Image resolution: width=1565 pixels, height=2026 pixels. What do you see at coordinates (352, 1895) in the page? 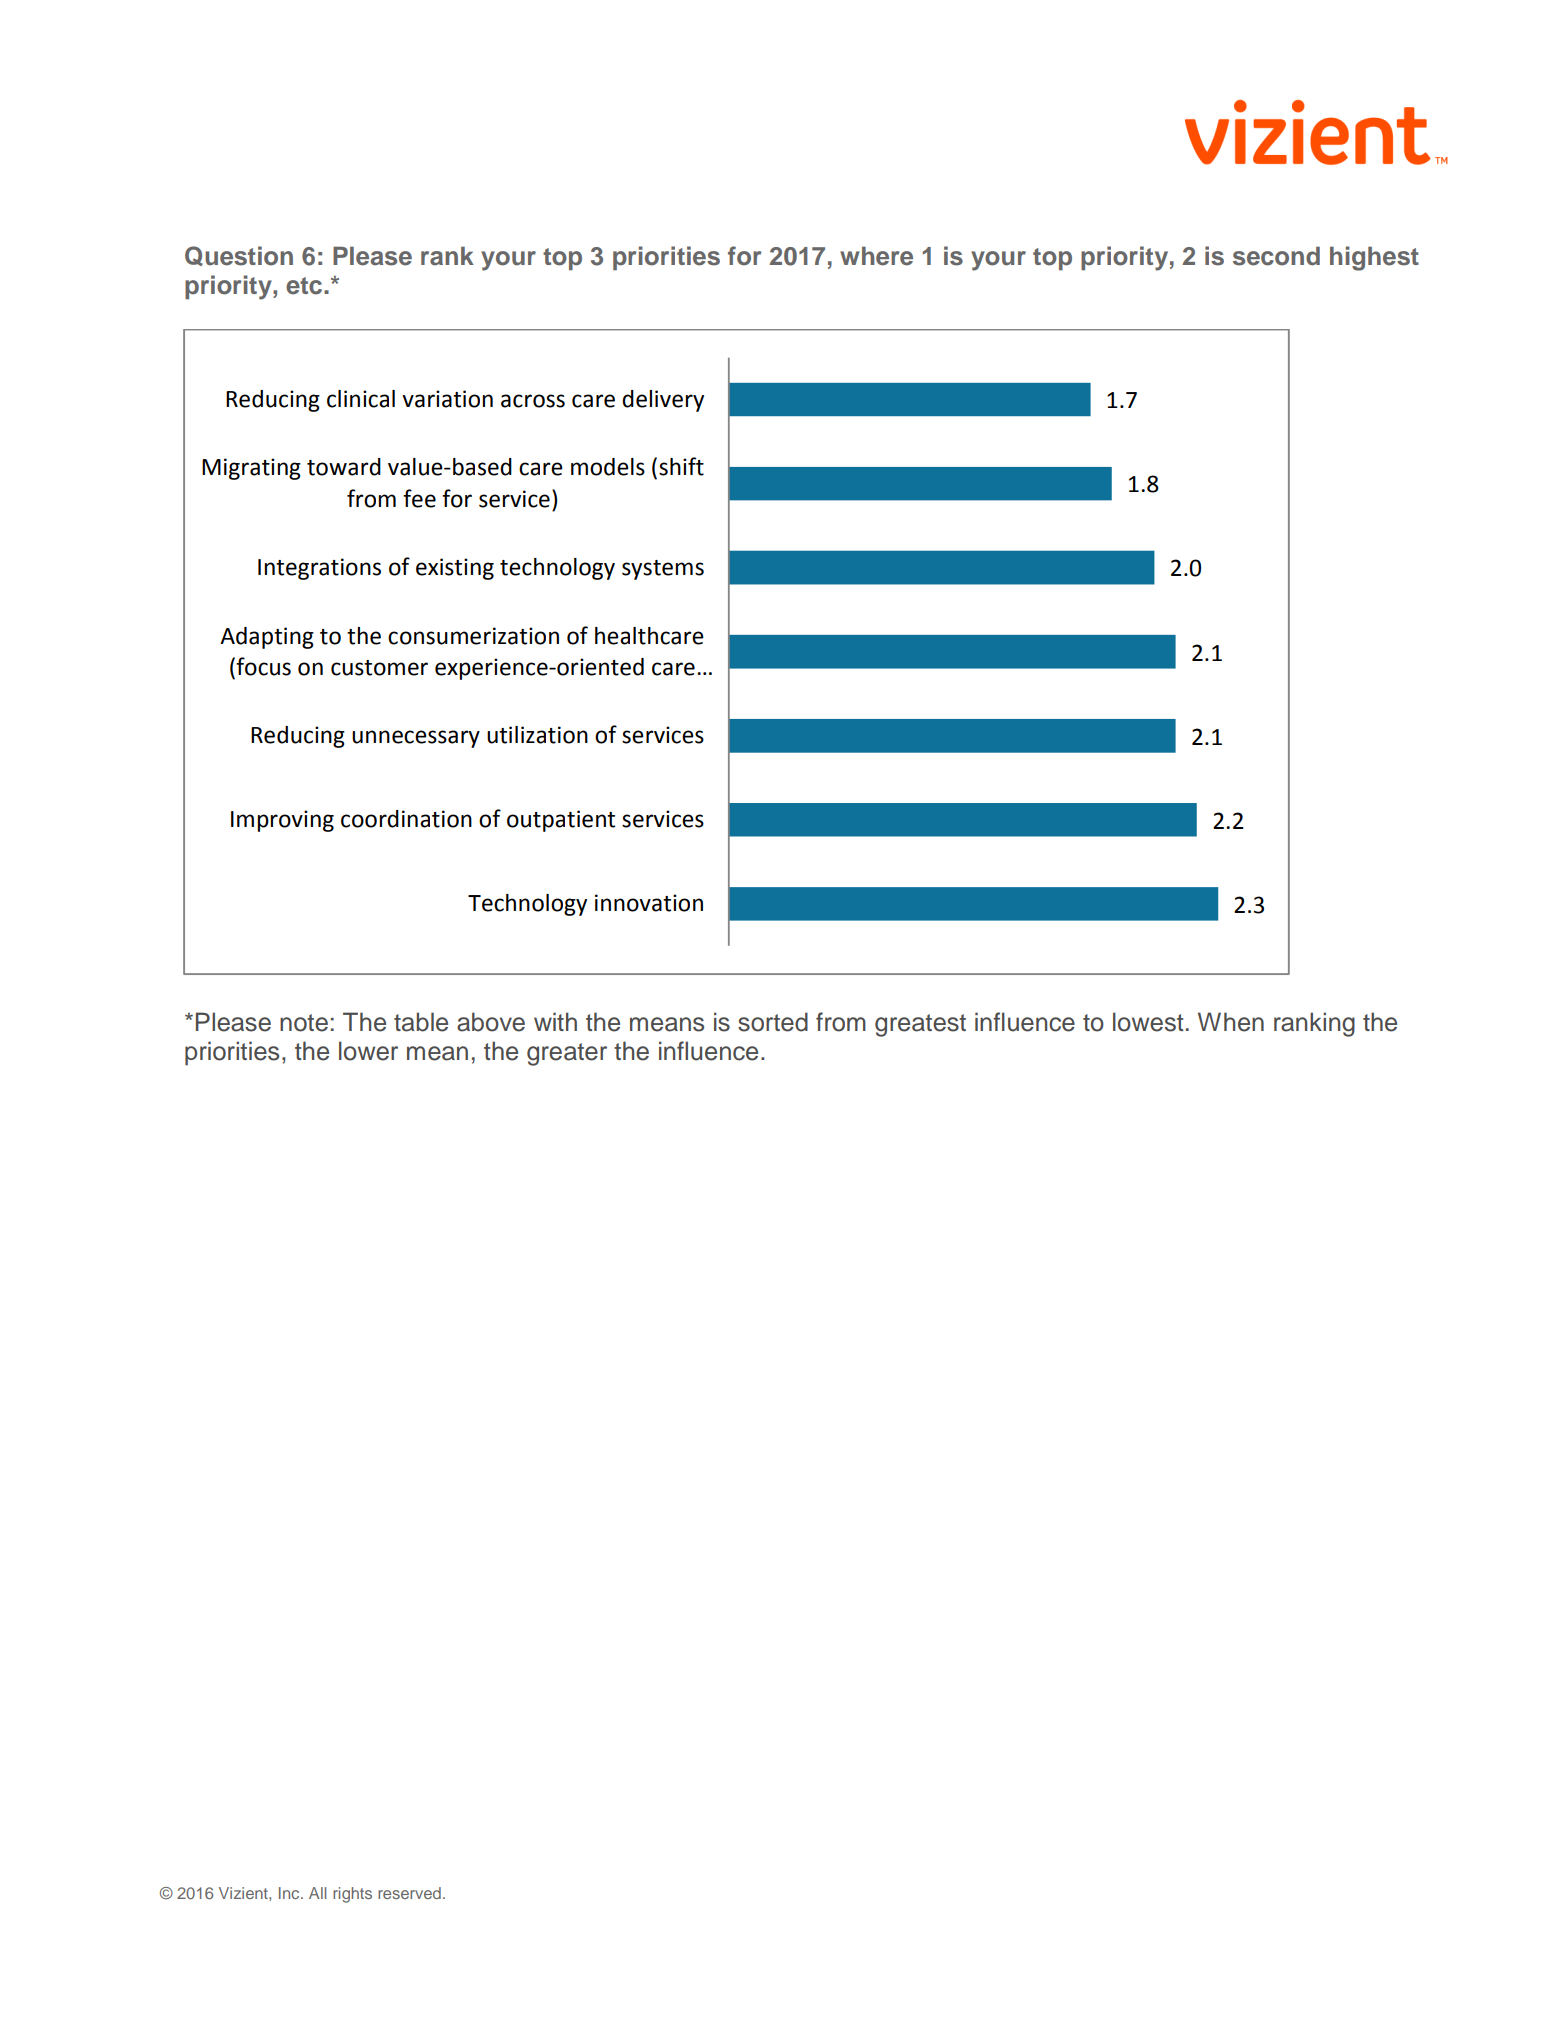
I see `rights` at bounding box center [352, 1895].
